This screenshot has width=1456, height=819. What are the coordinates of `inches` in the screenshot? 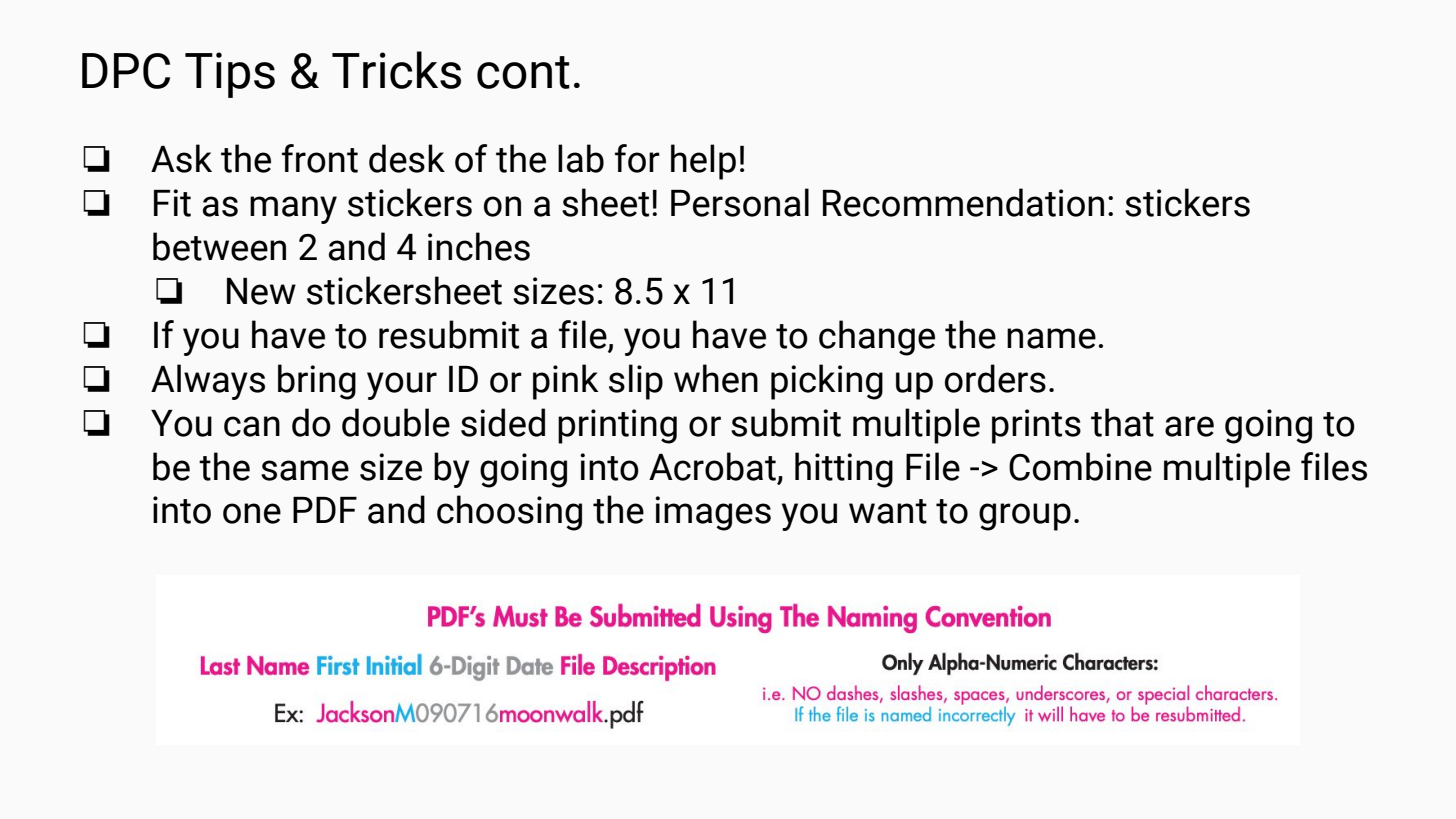 It's located at (479, 246).
